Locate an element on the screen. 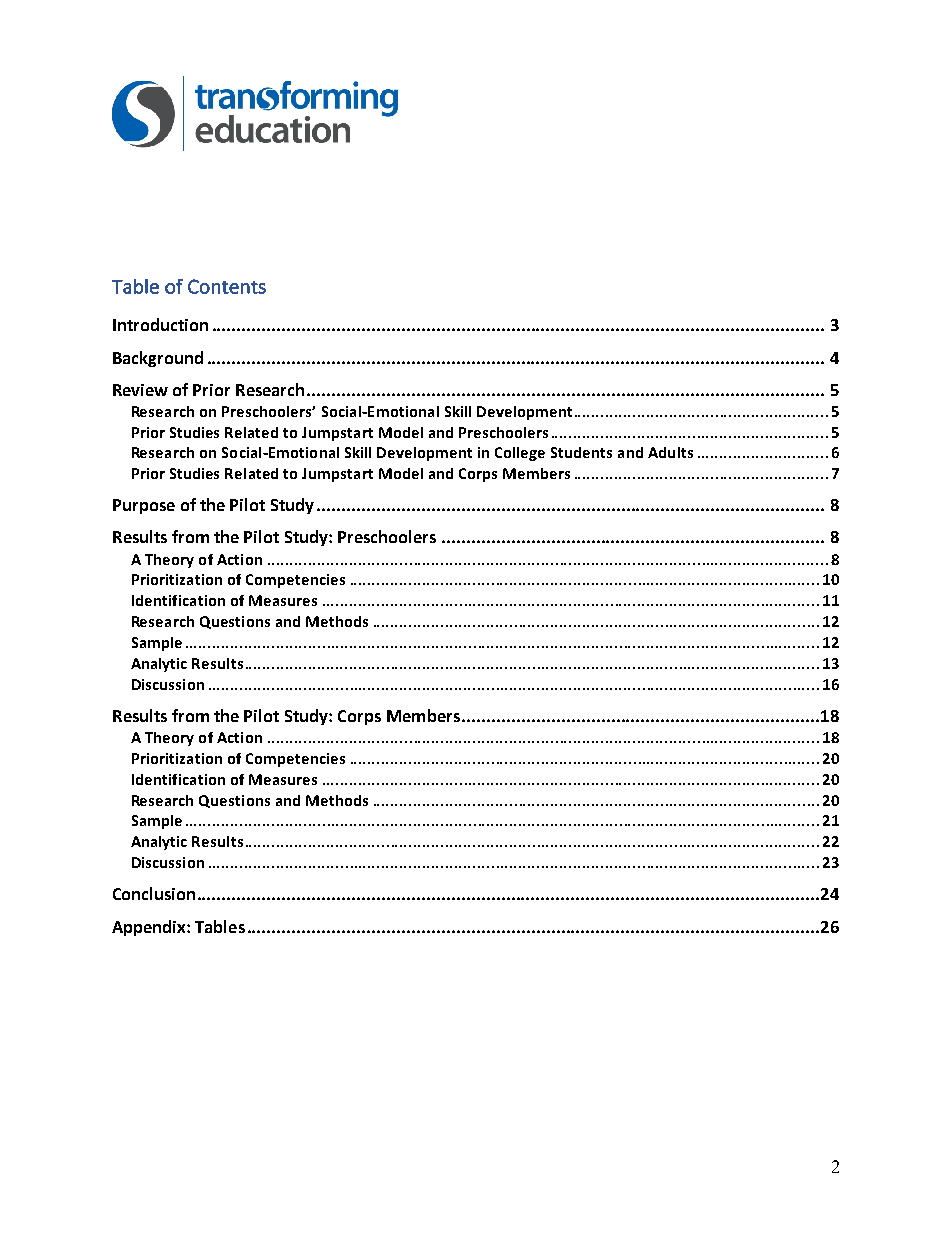  Adults is located at coordinates (670, 452).
